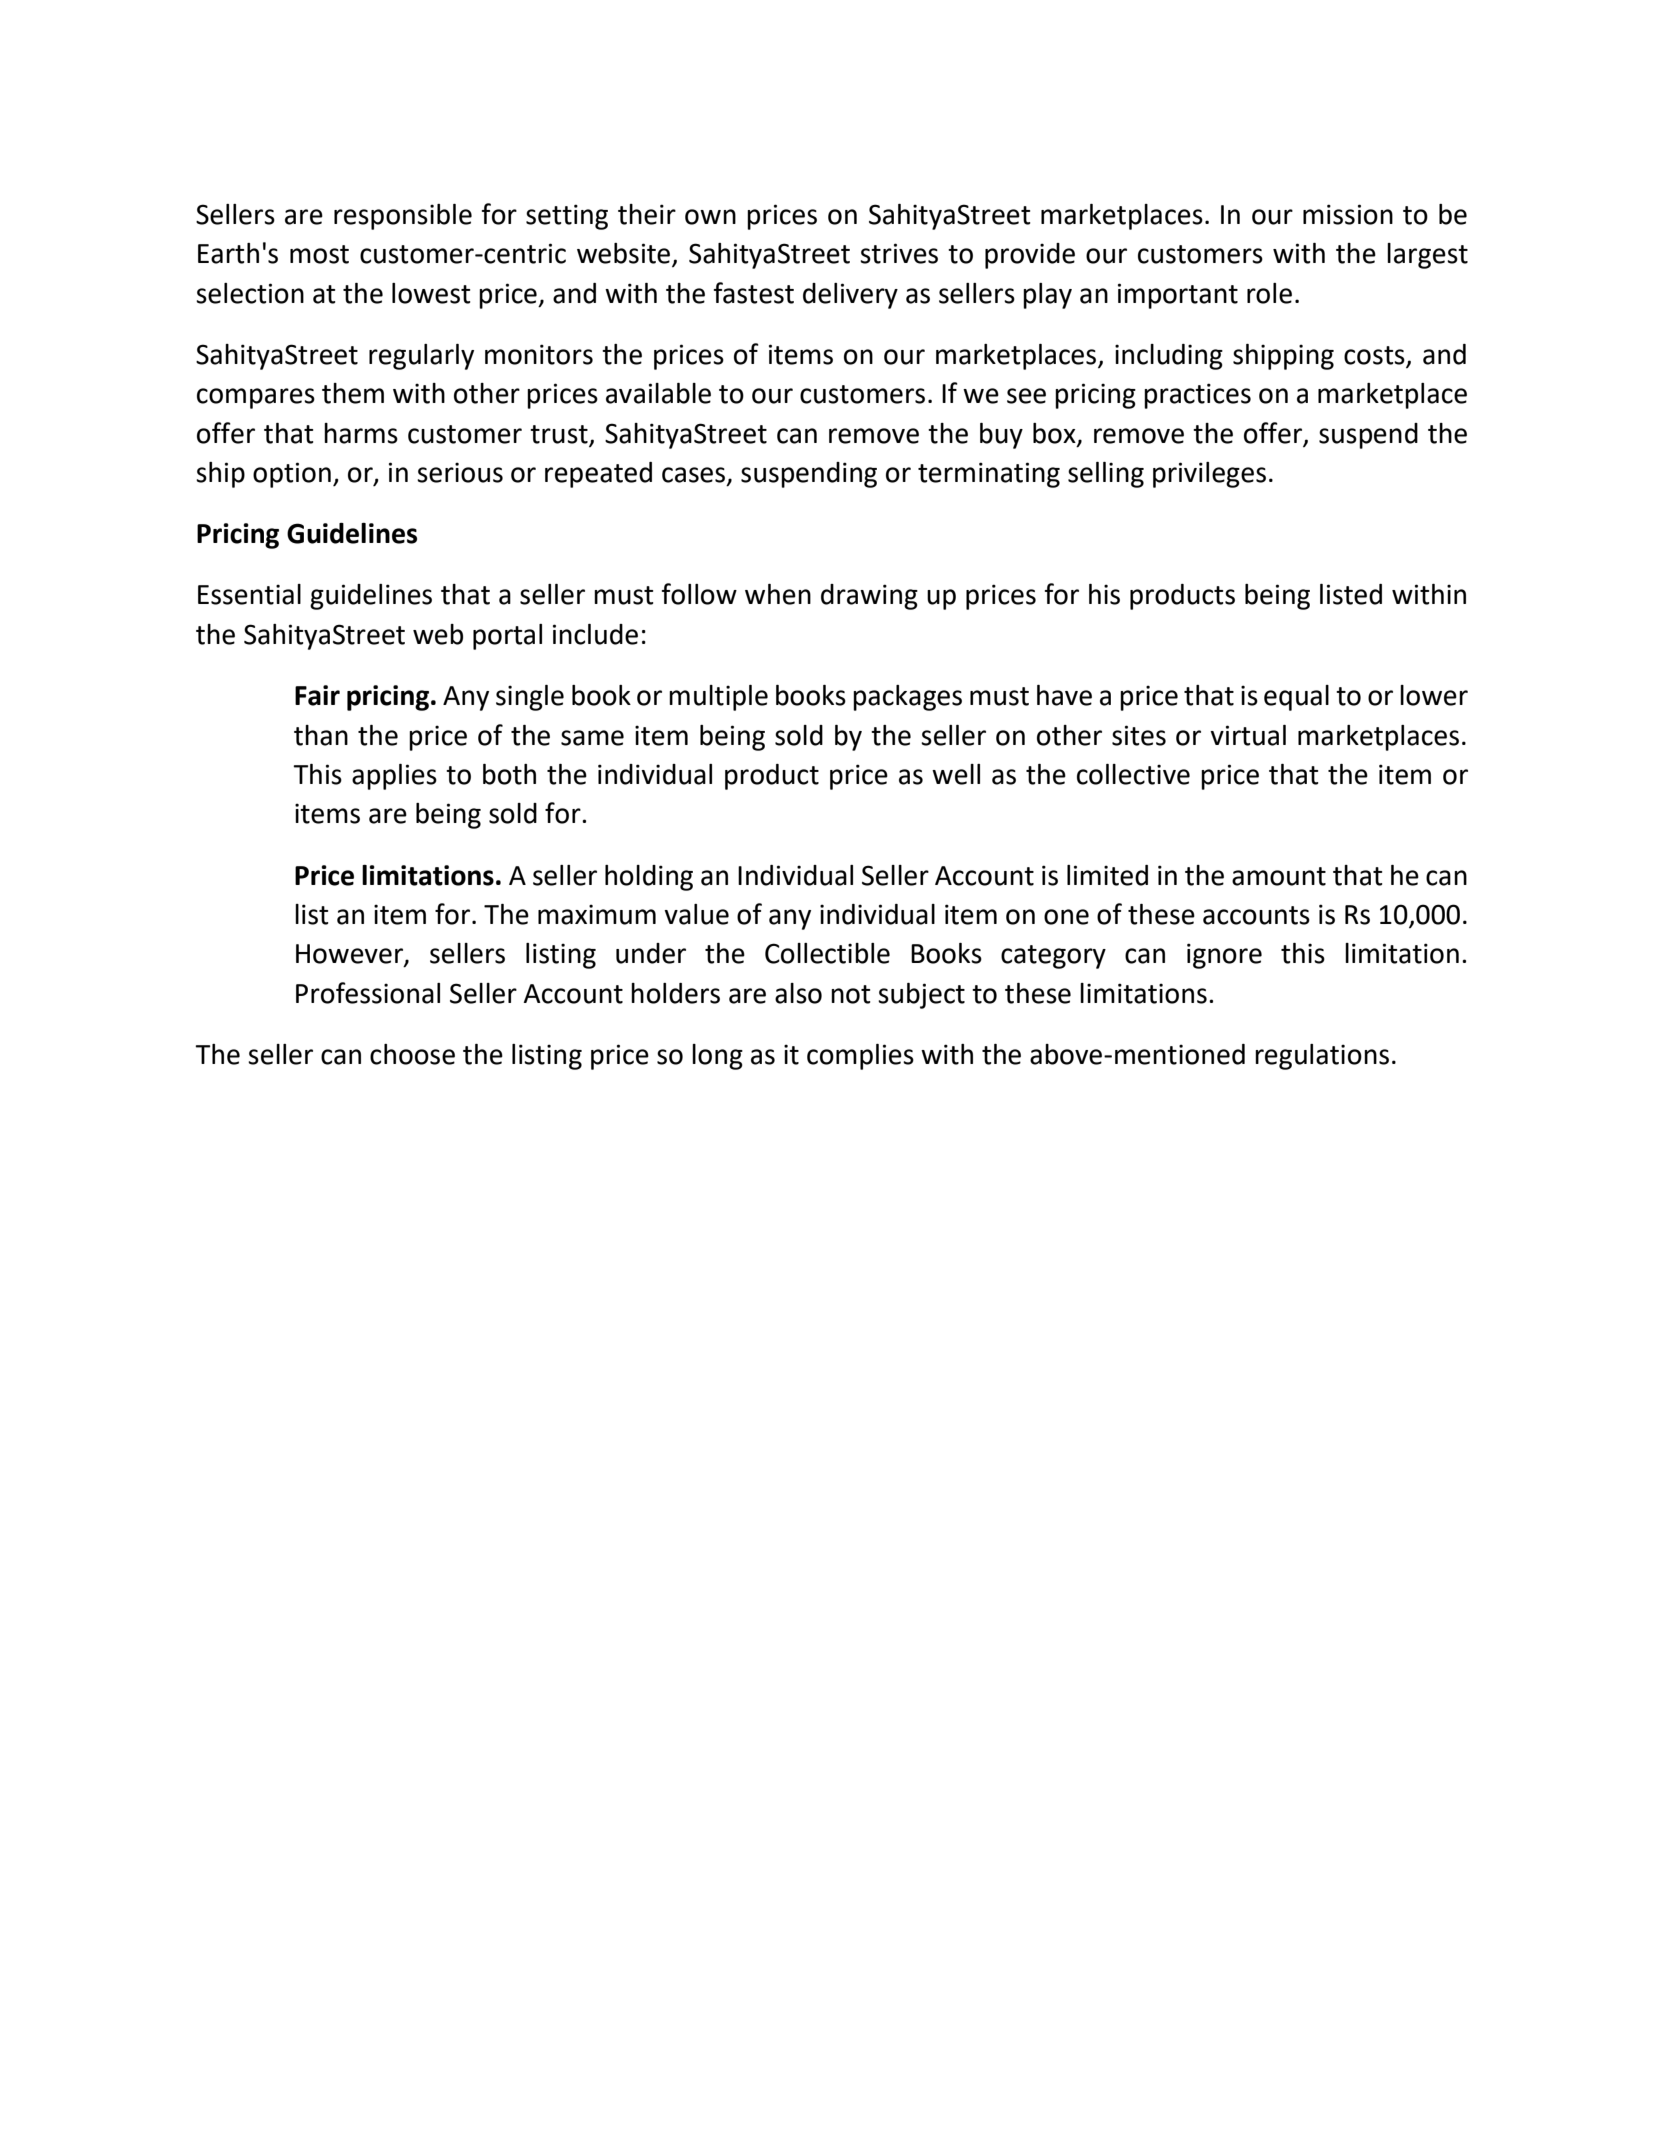 This document has width=1664, height=2154. Describe the element at coordinates (1348, 214) in the document. I see `mission` at that location.
